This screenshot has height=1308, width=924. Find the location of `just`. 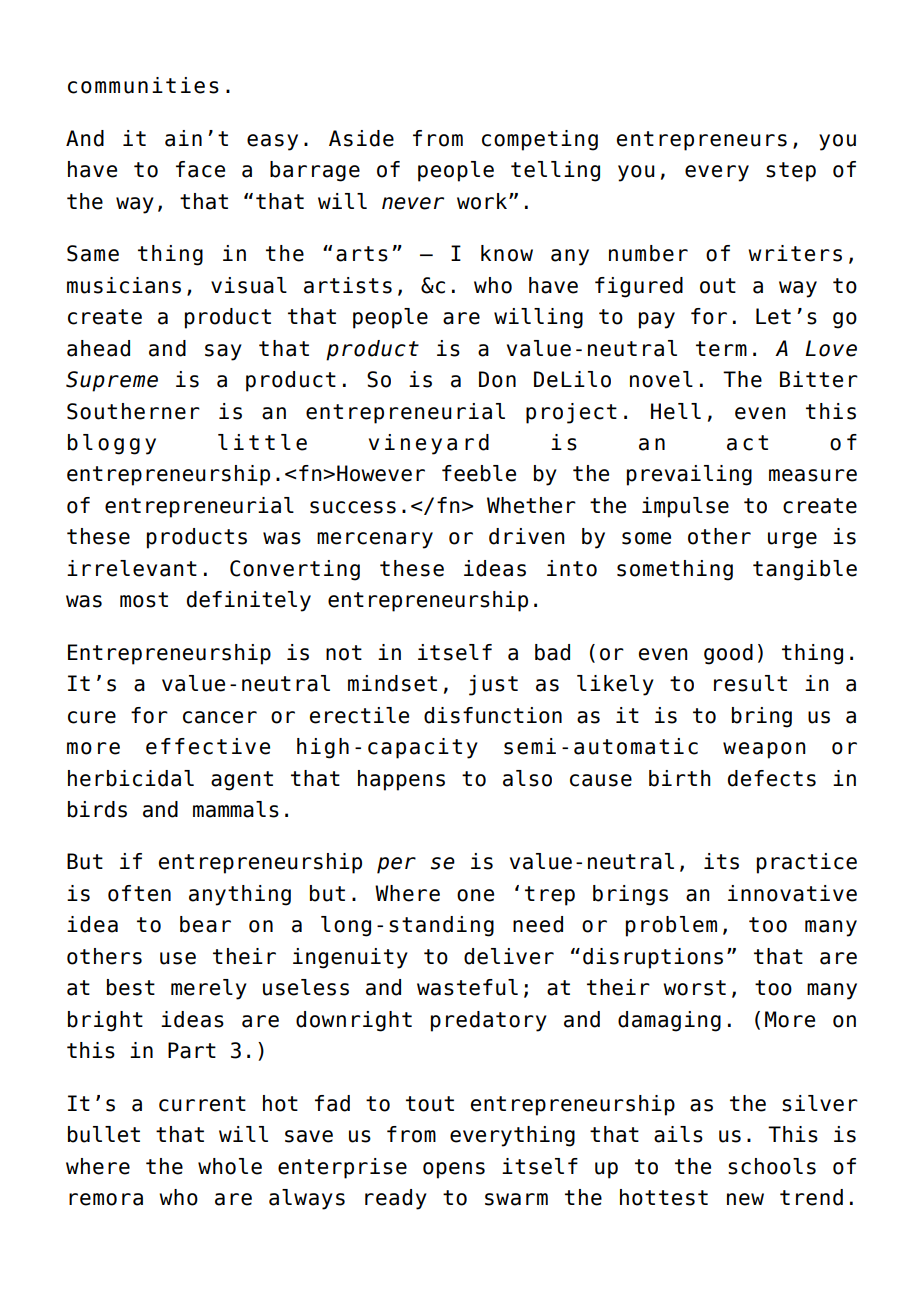

just is located at coordinates (493, 685).
